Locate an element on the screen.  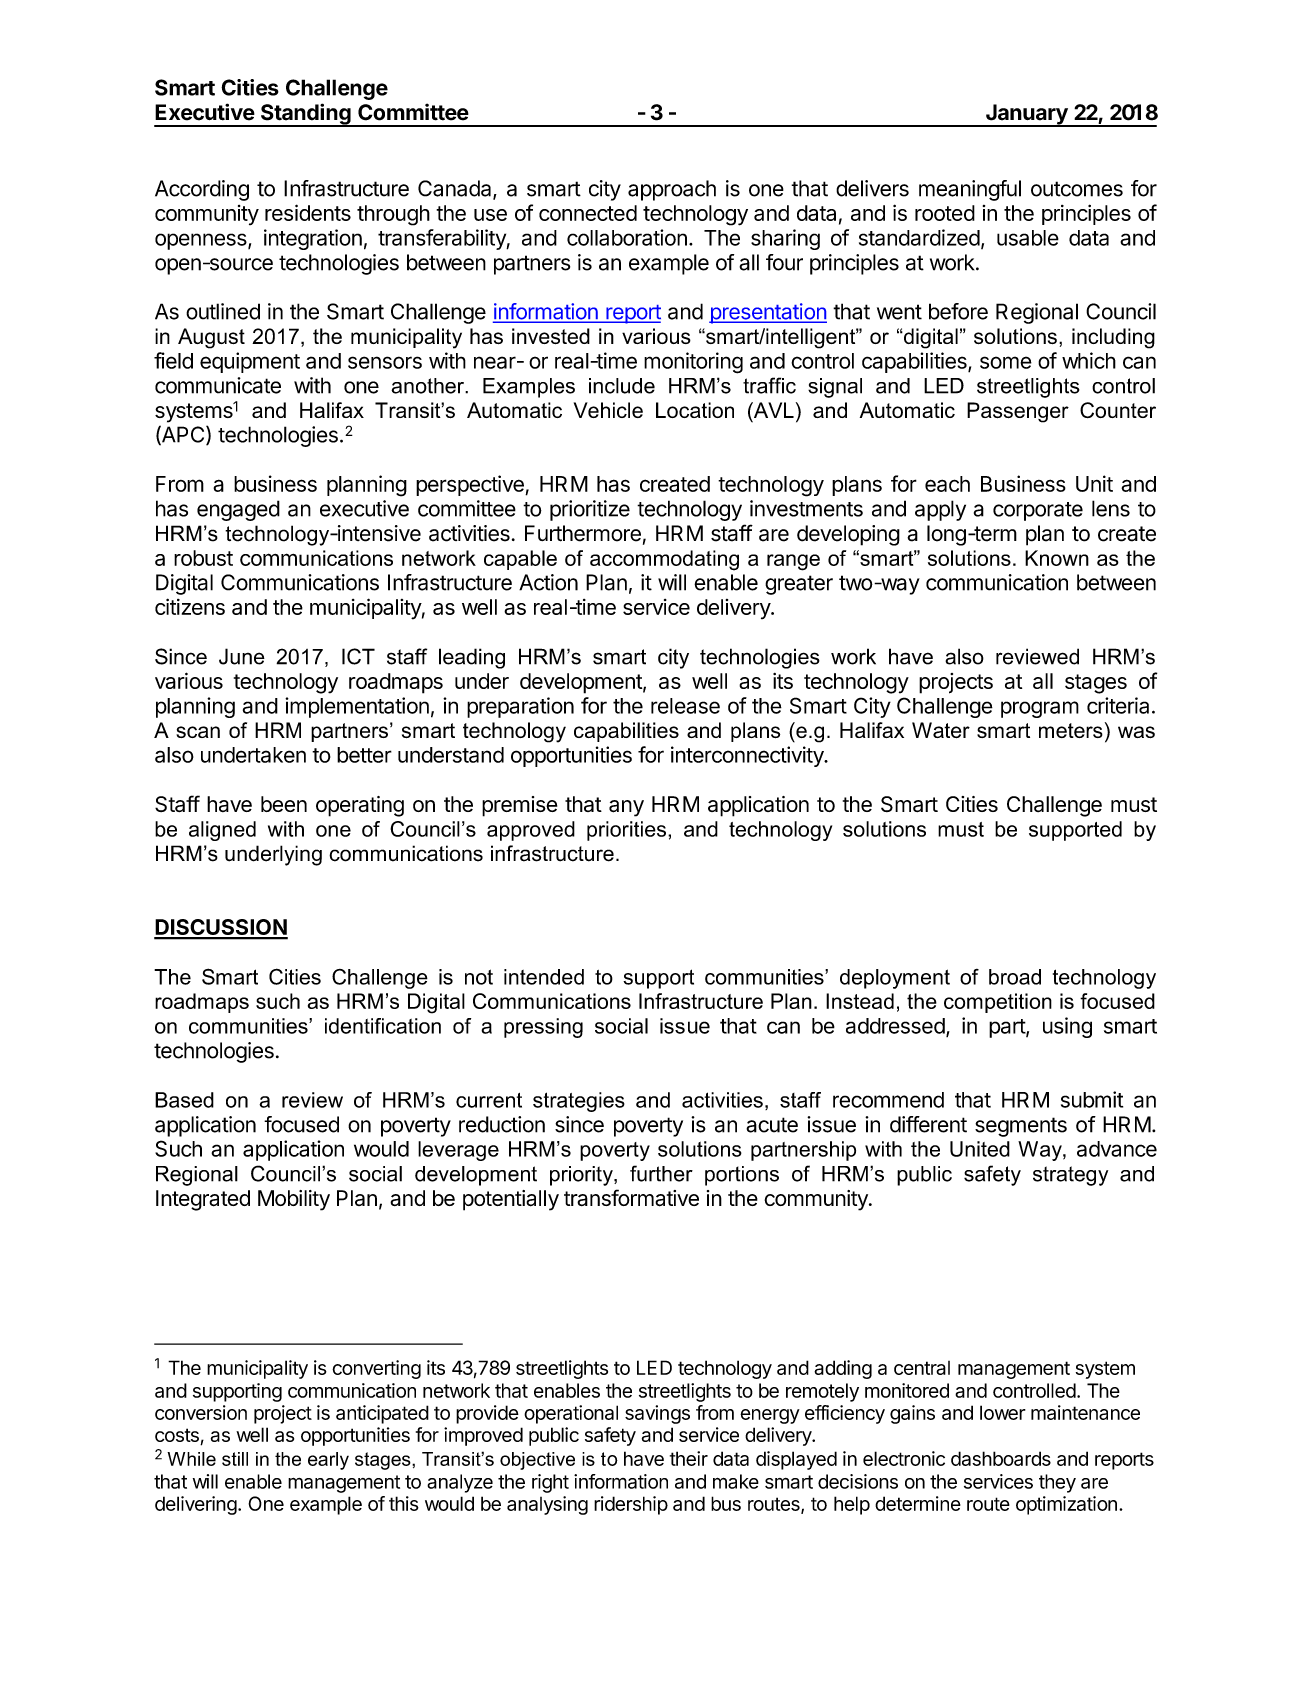
approach is located at coordinates (672, 190).
